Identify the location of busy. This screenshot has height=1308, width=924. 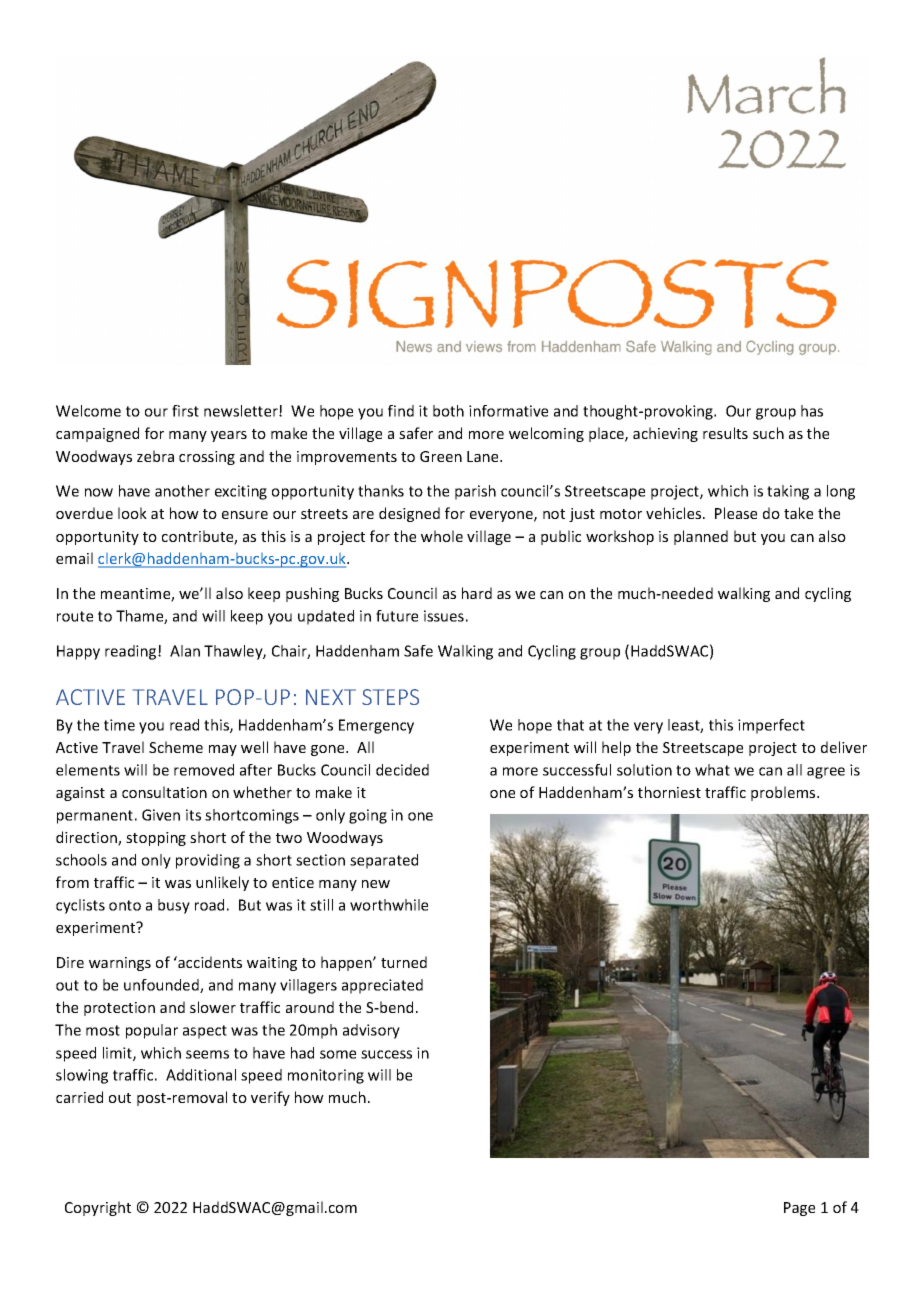
(174, 906).
